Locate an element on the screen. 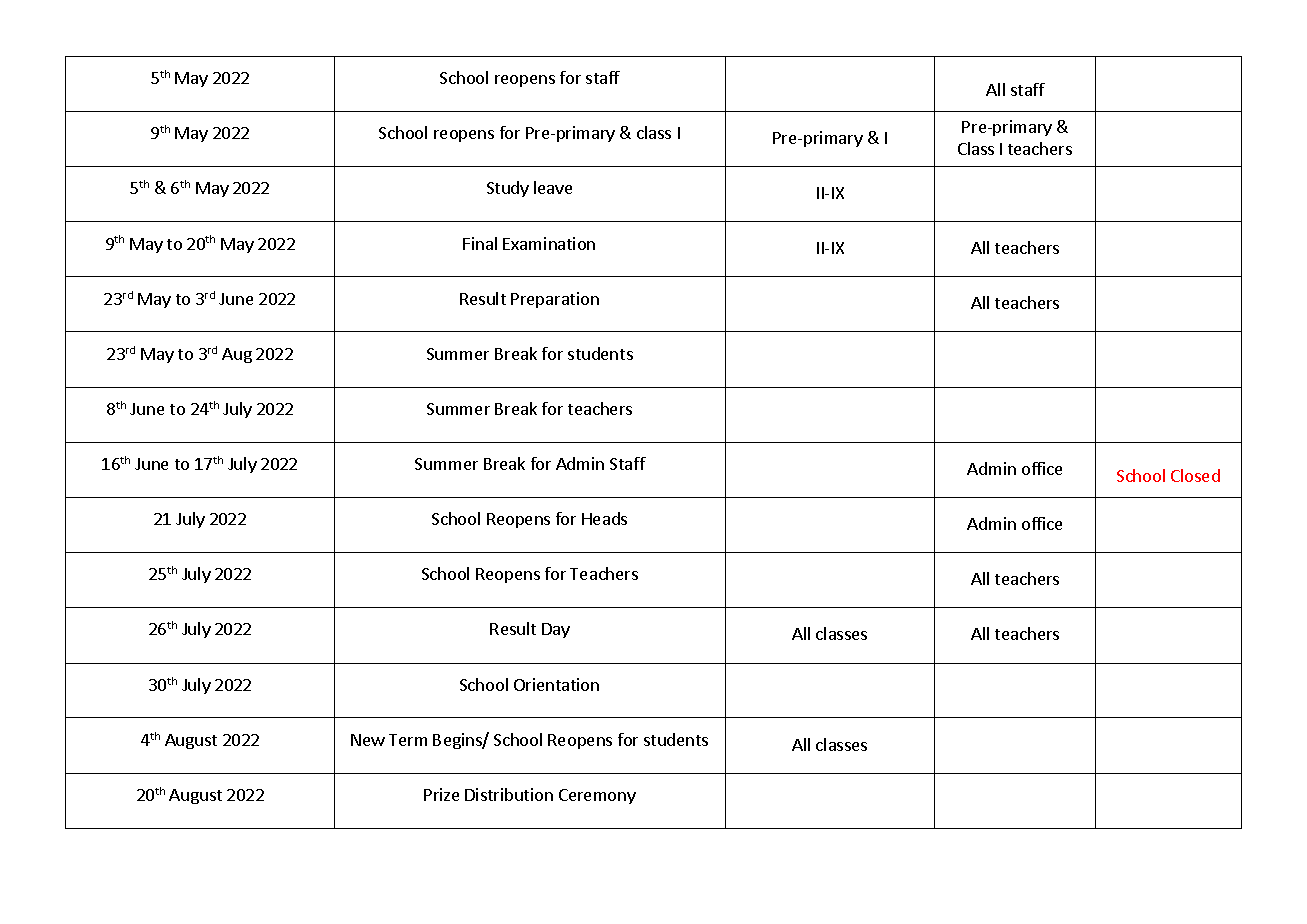  Day is located at coordinates (556, 630).
